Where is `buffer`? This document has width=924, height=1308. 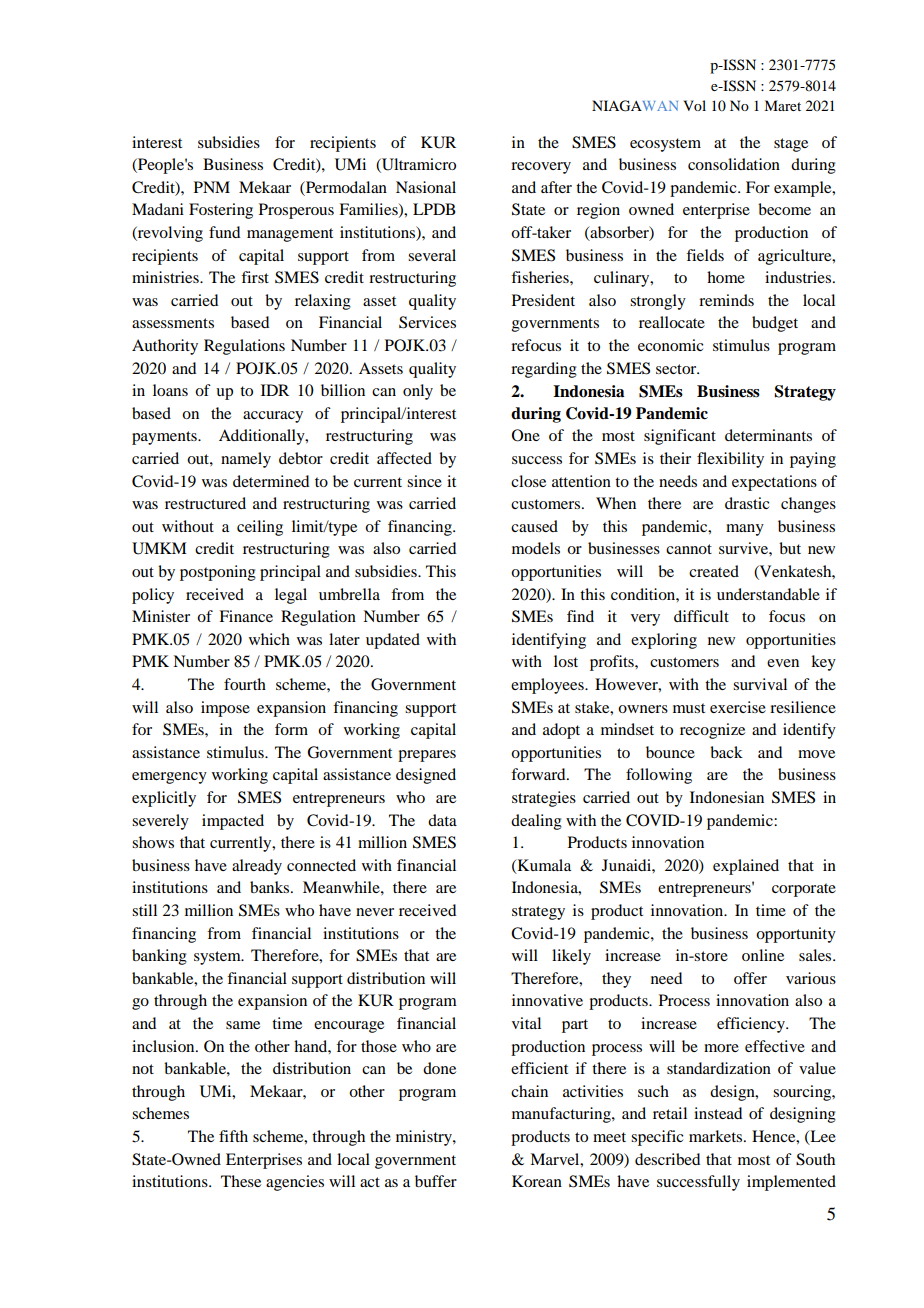 buffer is located at coordinates (436, 1181).
